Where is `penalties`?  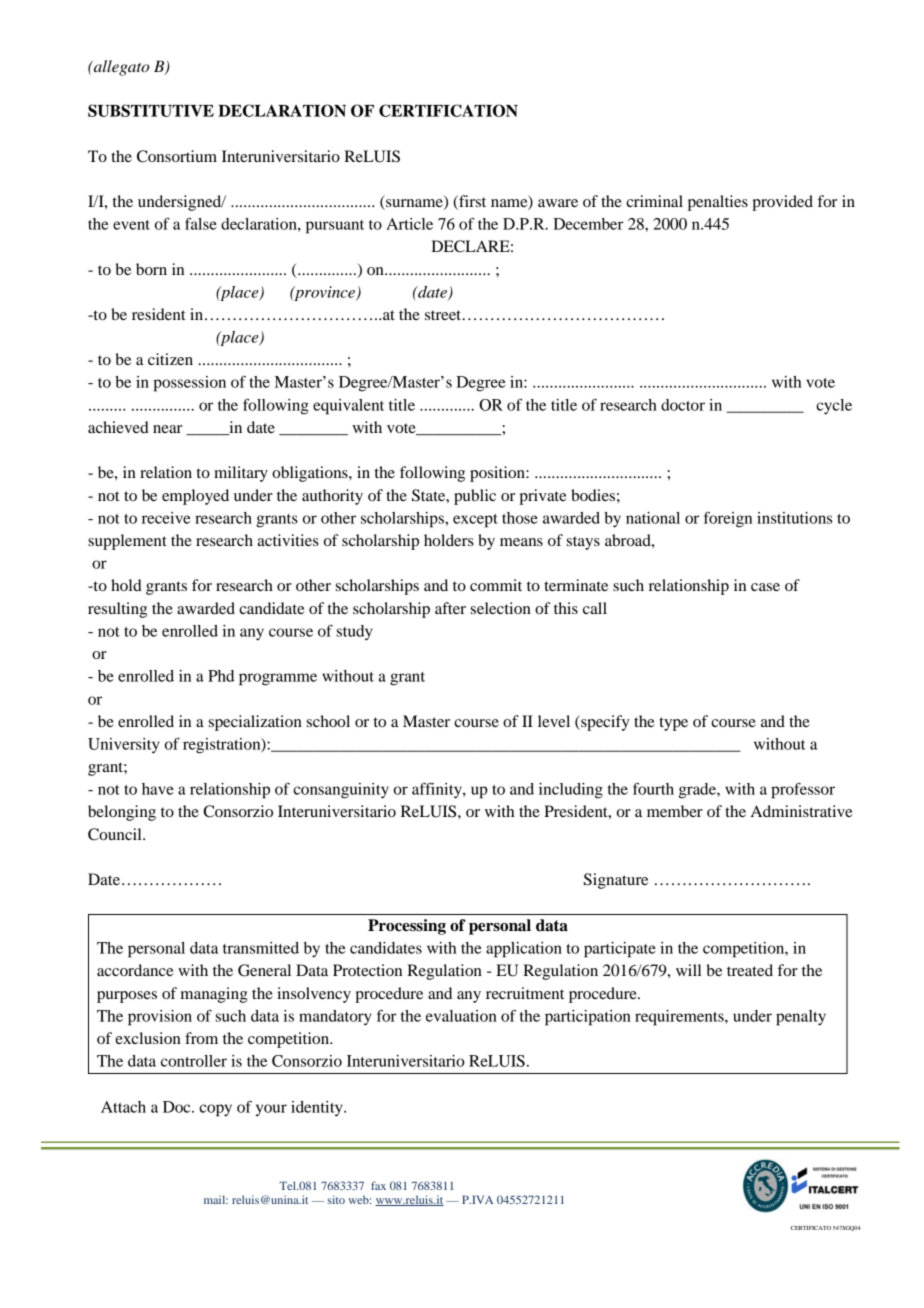
penalties is located at coordinates (718, 203).
